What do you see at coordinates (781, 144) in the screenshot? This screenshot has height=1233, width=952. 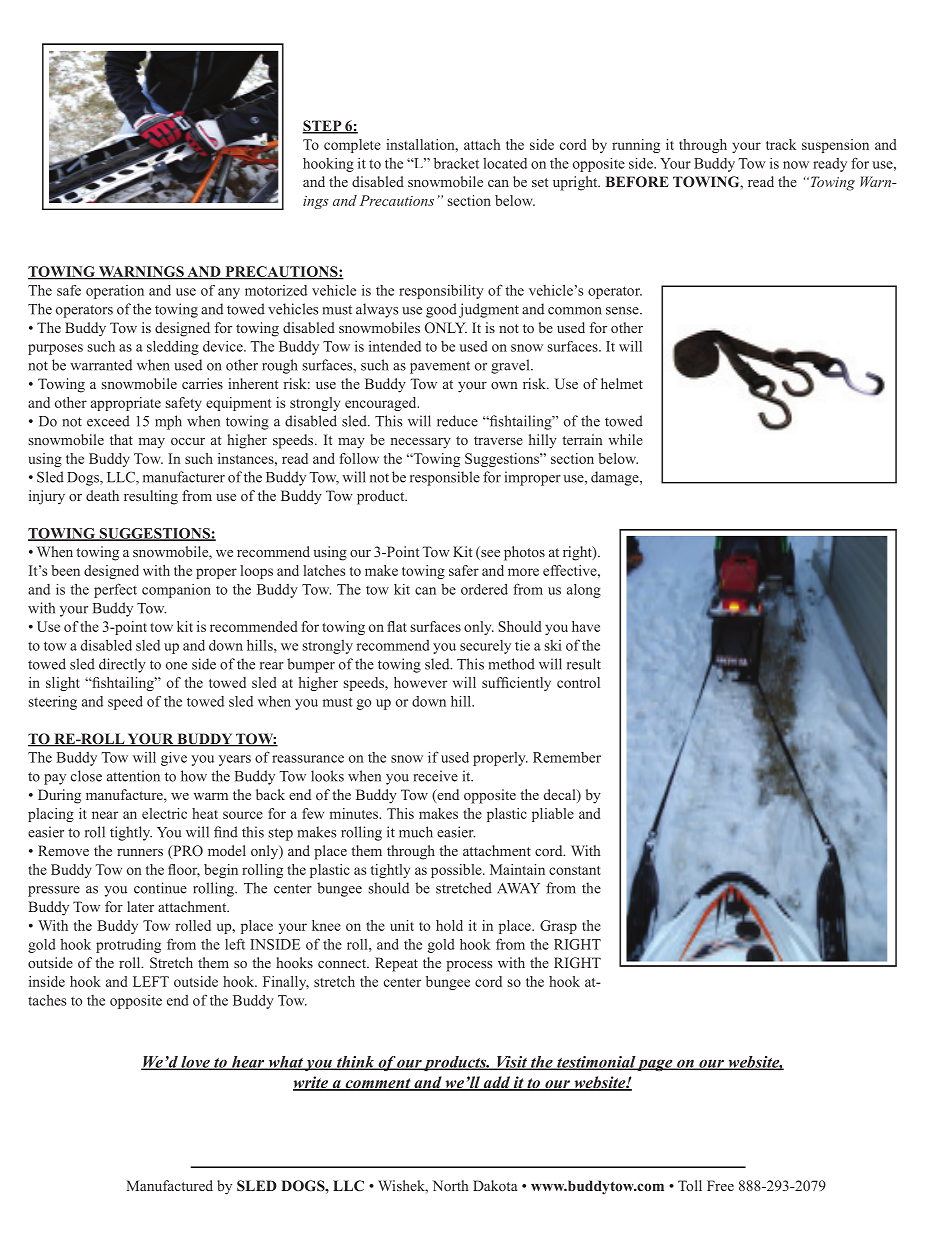 I see `track` at bounding box center [781, 144].
